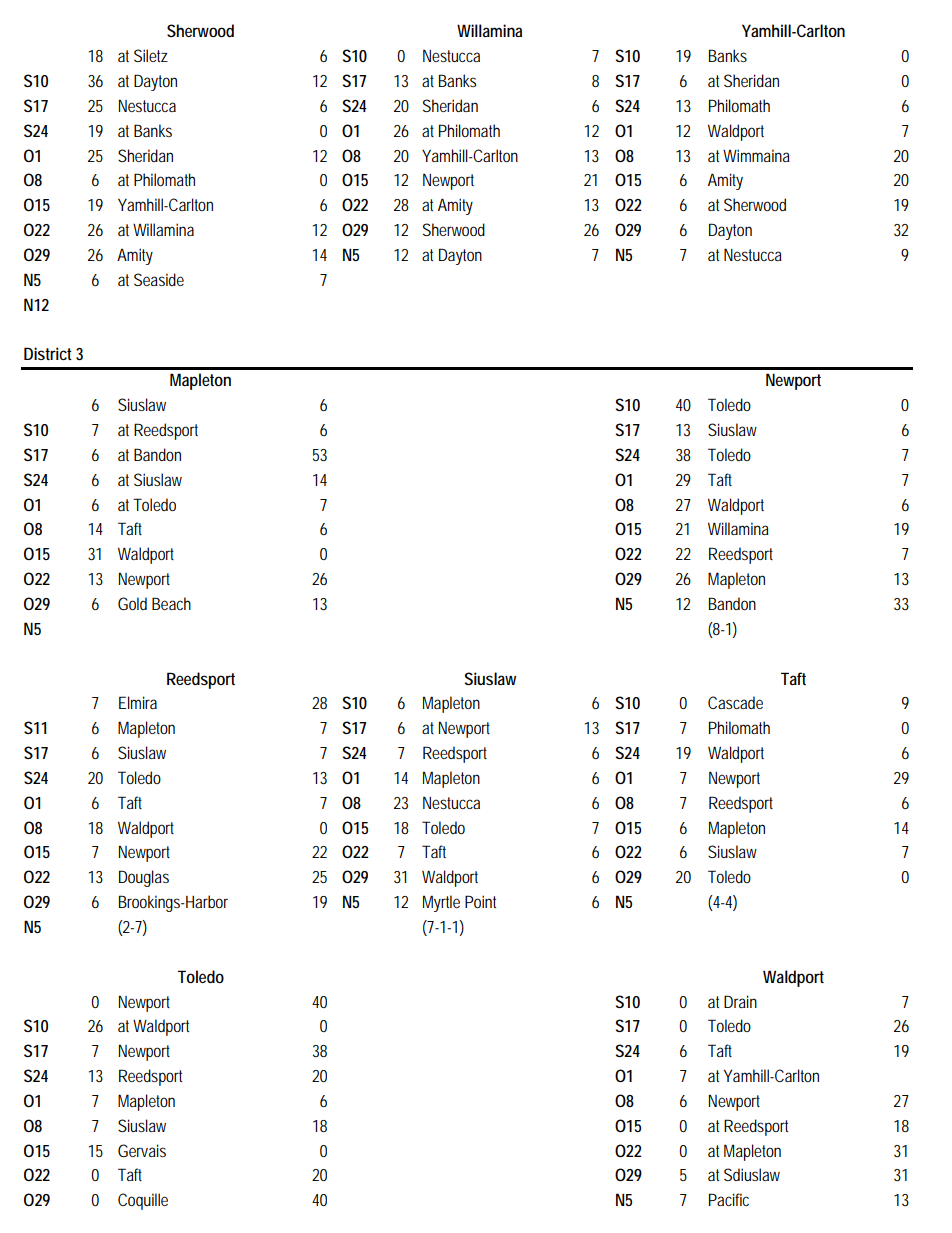  What do you see at coordinates (740, 1001) in the document?
I see `Drain` at bounding box center [740, 1001].
